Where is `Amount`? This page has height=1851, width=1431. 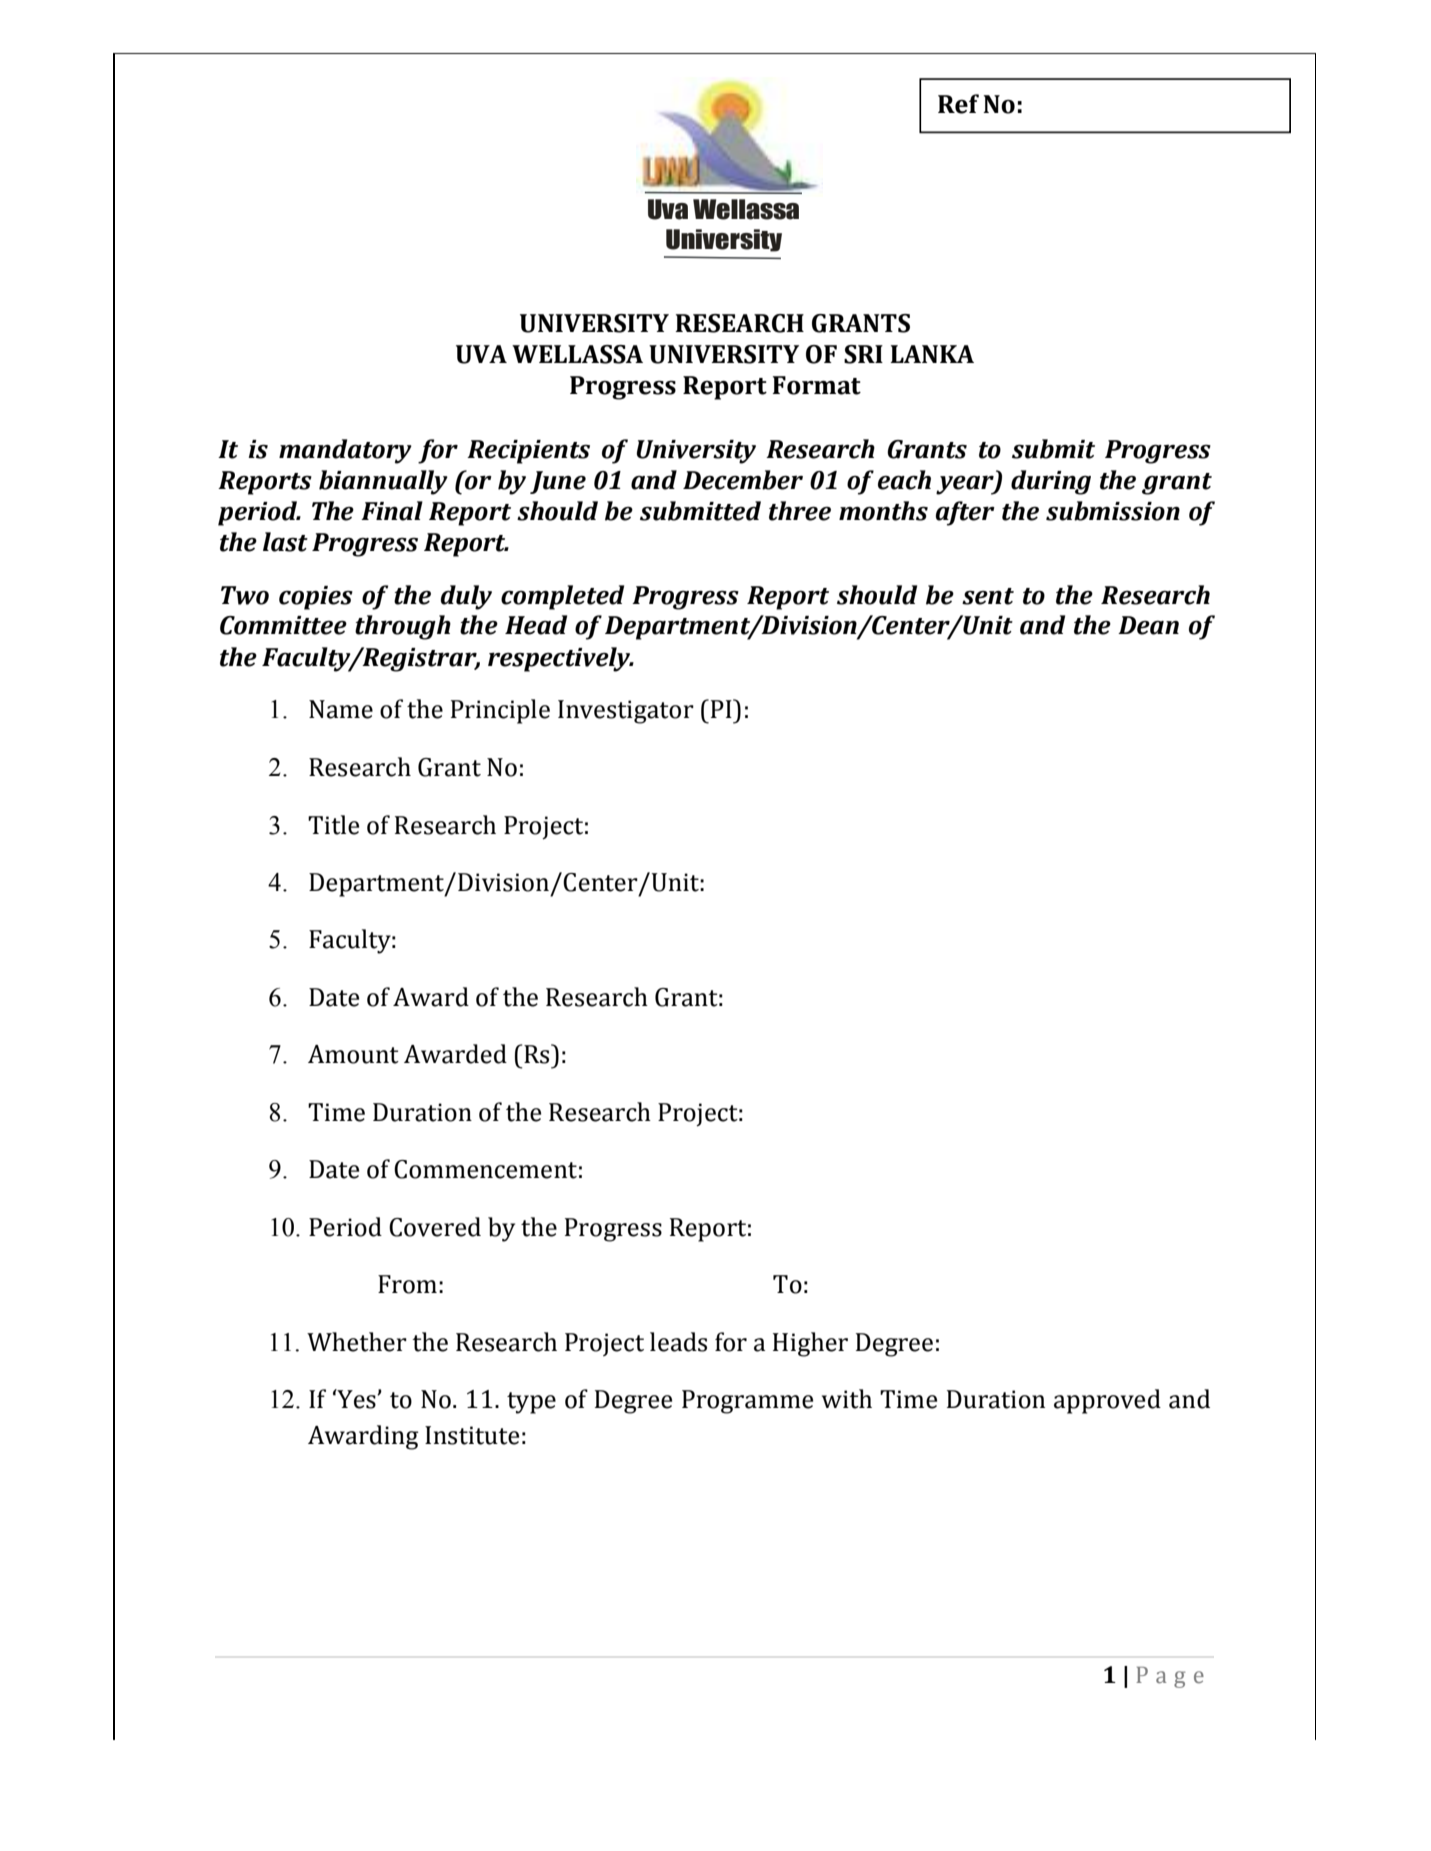
Amount is located at coordinates (353, 1054).
